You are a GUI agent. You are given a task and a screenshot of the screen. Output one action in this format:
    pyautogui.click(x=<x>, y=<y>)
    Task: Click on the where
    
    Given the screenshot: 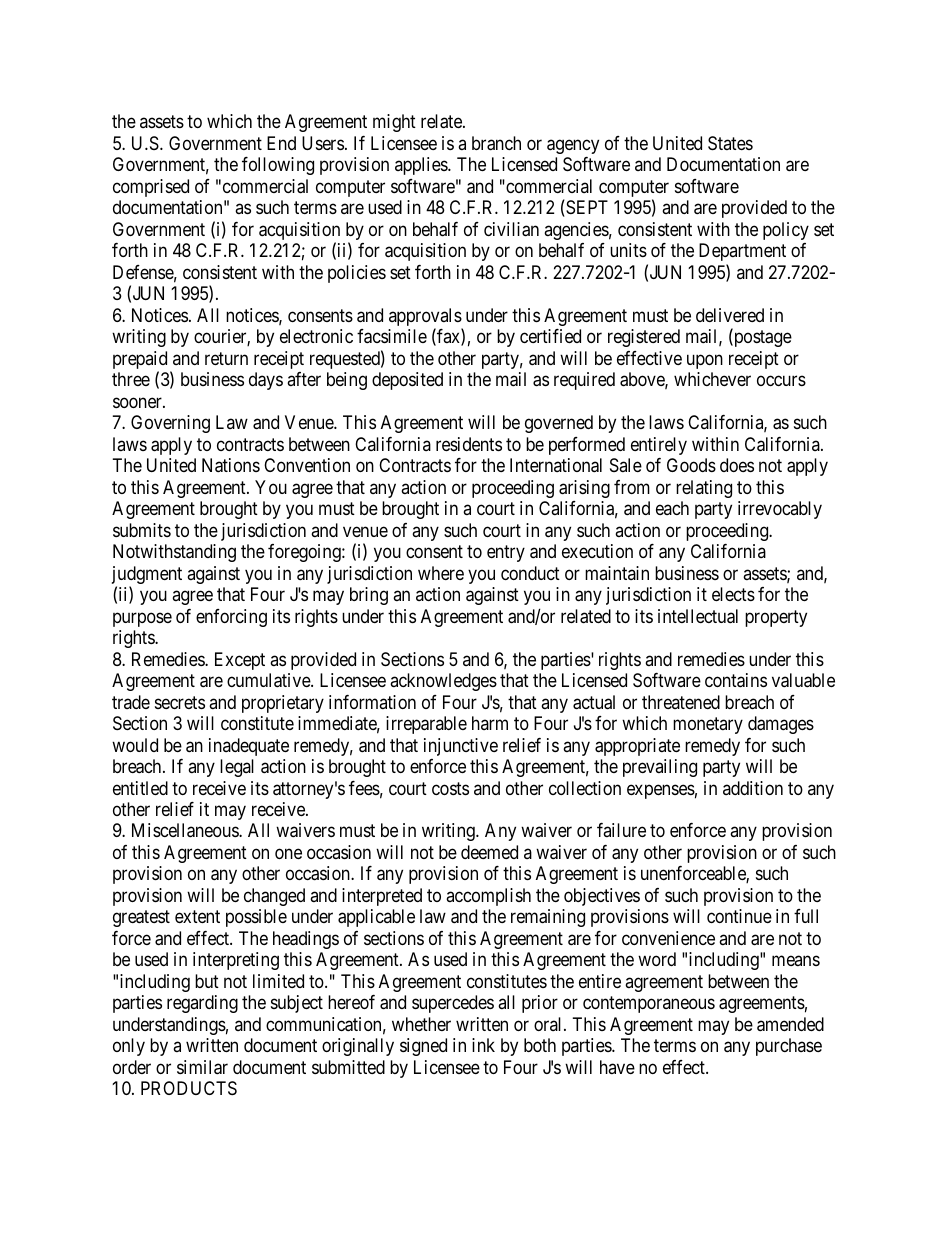 What is the action you would take?
    pyautogui.click(x=441, y=573)
